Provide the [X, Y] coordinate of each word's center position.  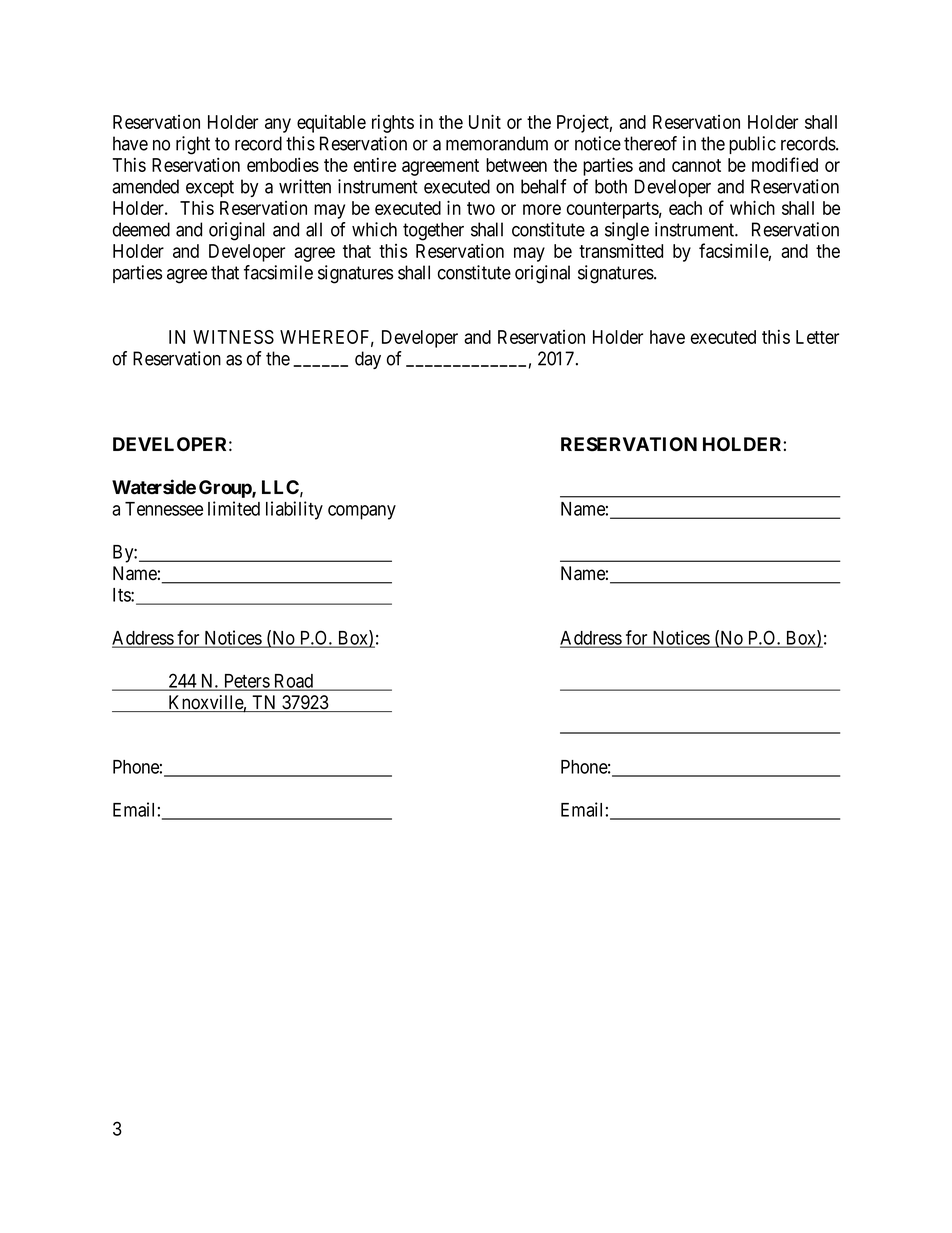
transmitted [621, 250]
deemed [141, 229]
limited [234, 508]
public [752, 145]
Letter [817, 337]
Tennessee [164, 509]
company [362, 512]
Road [293, 682]
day [368, 360]
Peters [246, 682]
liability [294, 510]
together [433, 231]
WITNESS [233, 337]
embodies [283, 164]
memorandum [497, 143]
